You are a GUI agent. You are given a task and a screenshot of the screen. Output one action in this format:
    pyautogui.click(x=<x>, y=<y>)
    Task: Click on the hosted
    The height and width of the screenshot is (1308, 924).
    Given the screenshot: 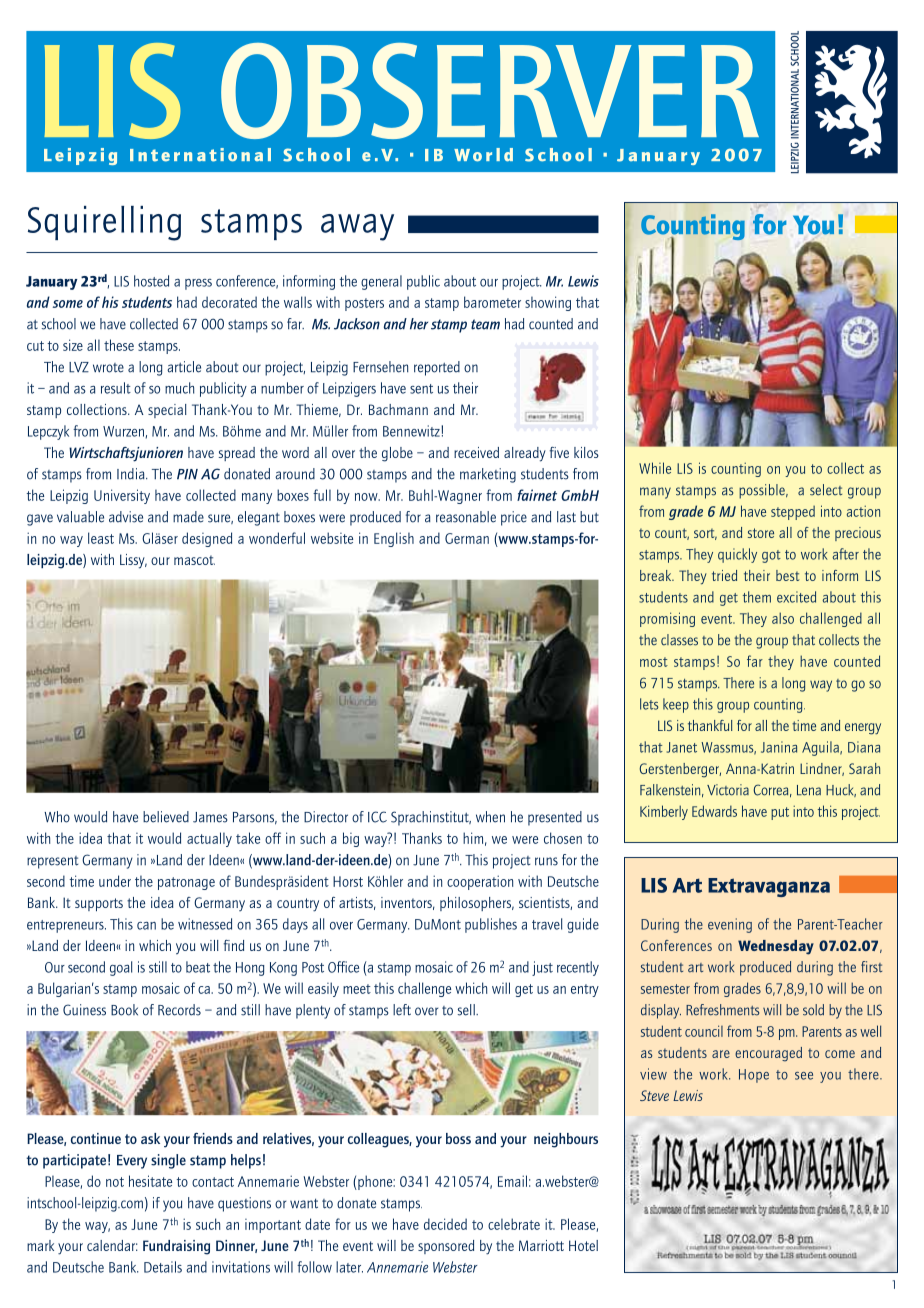 What is the action you would take?
    pyautogui.click(x=151, y=281)
